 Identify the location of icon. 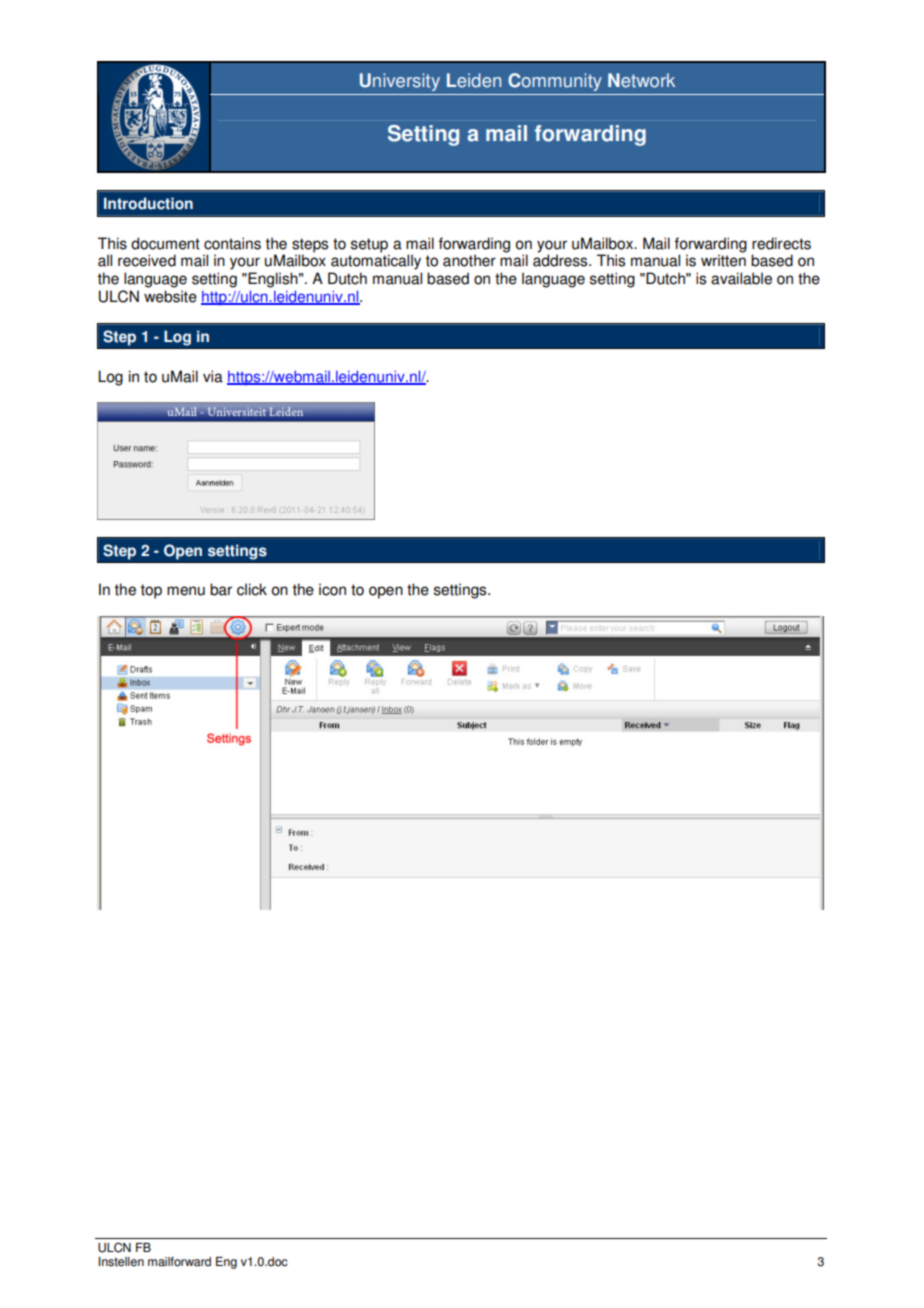
(332, 589).
